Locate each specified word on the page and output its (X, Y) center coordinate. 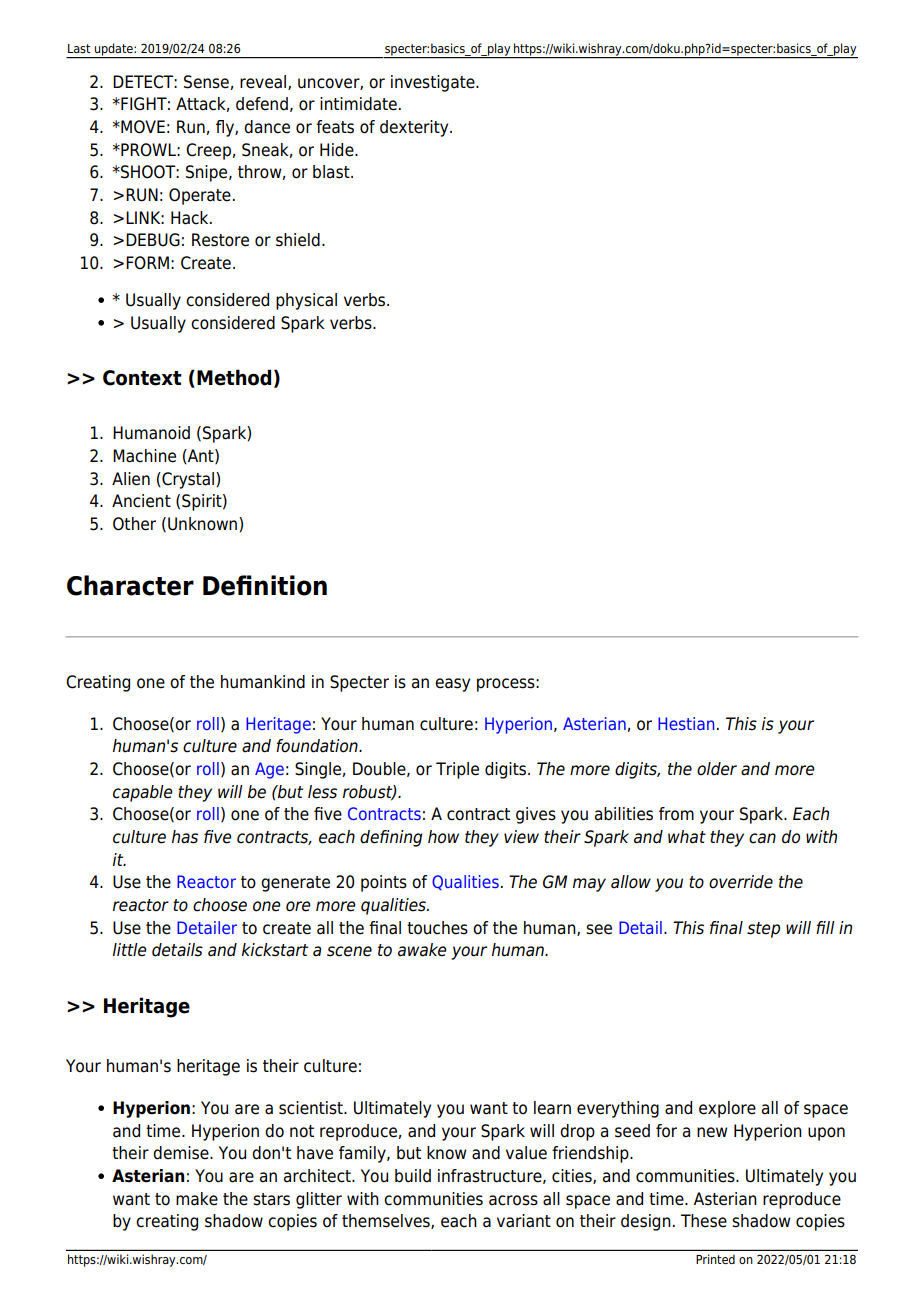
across (513, 1200)
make (197, 1199)
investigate (434, 83)
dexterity (415, 128)
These (704, 1221)
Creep (208, 151)
